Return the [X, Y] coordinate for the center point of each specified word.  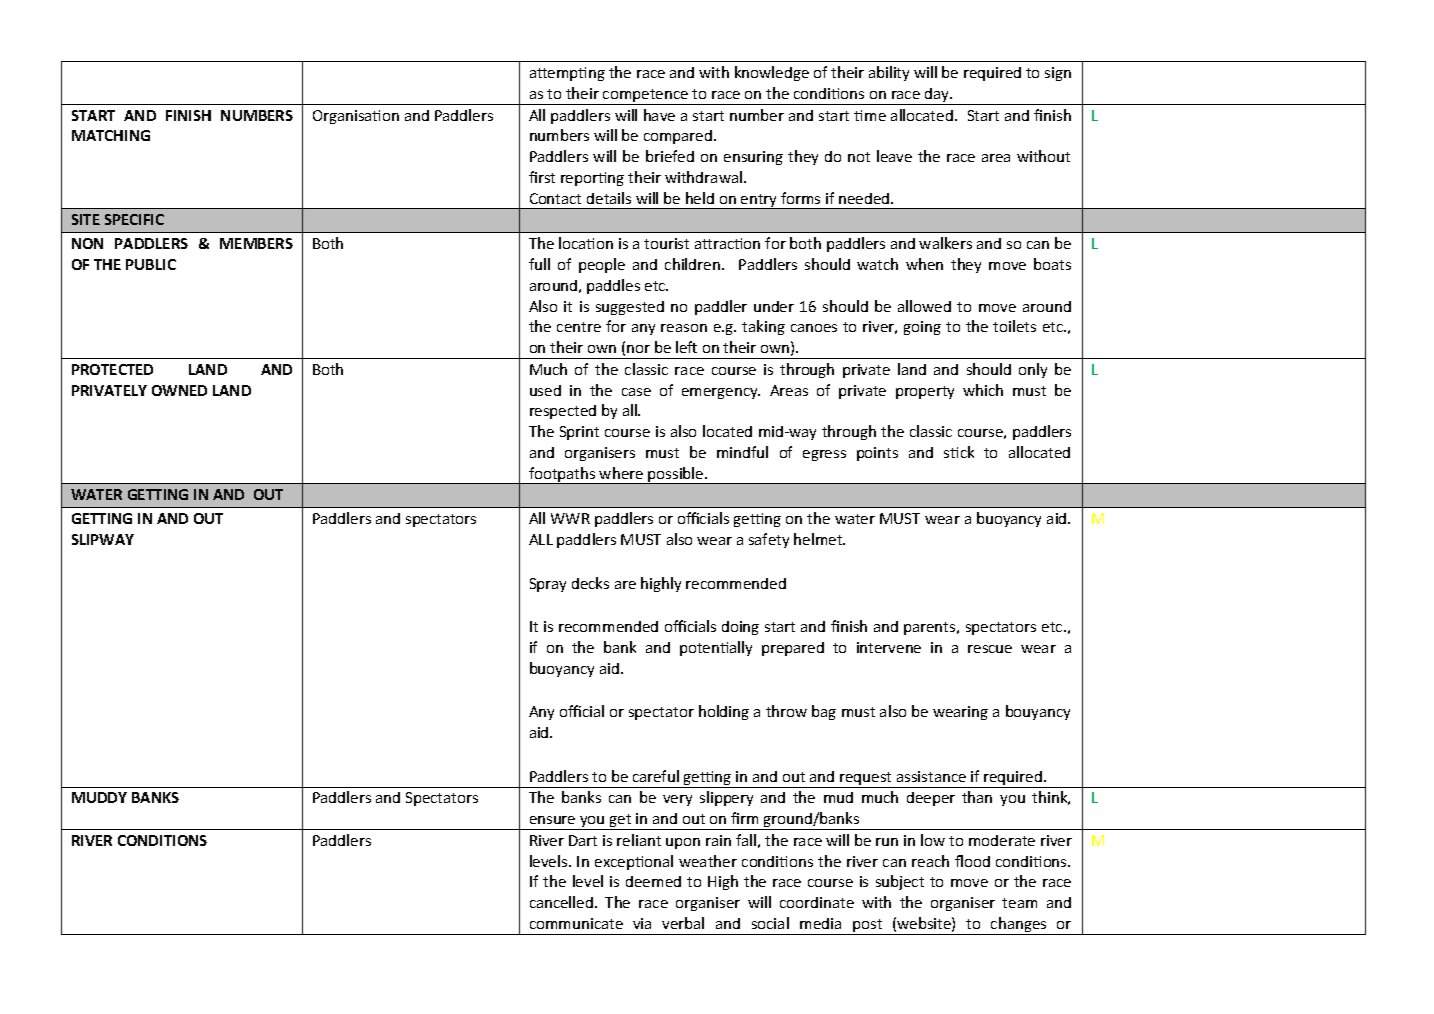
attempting [567, 74]
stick [959, 452]
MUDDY [99, 797]
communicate [576, 923]
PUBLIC [151, 264]
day [937, 96]
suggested [630, 308]
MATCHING [111, 135]
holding [724, 712]
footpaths [562, 475]
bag [824, 712]
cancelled [561, 902]
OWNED [179, 390]
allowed [924, 306]
